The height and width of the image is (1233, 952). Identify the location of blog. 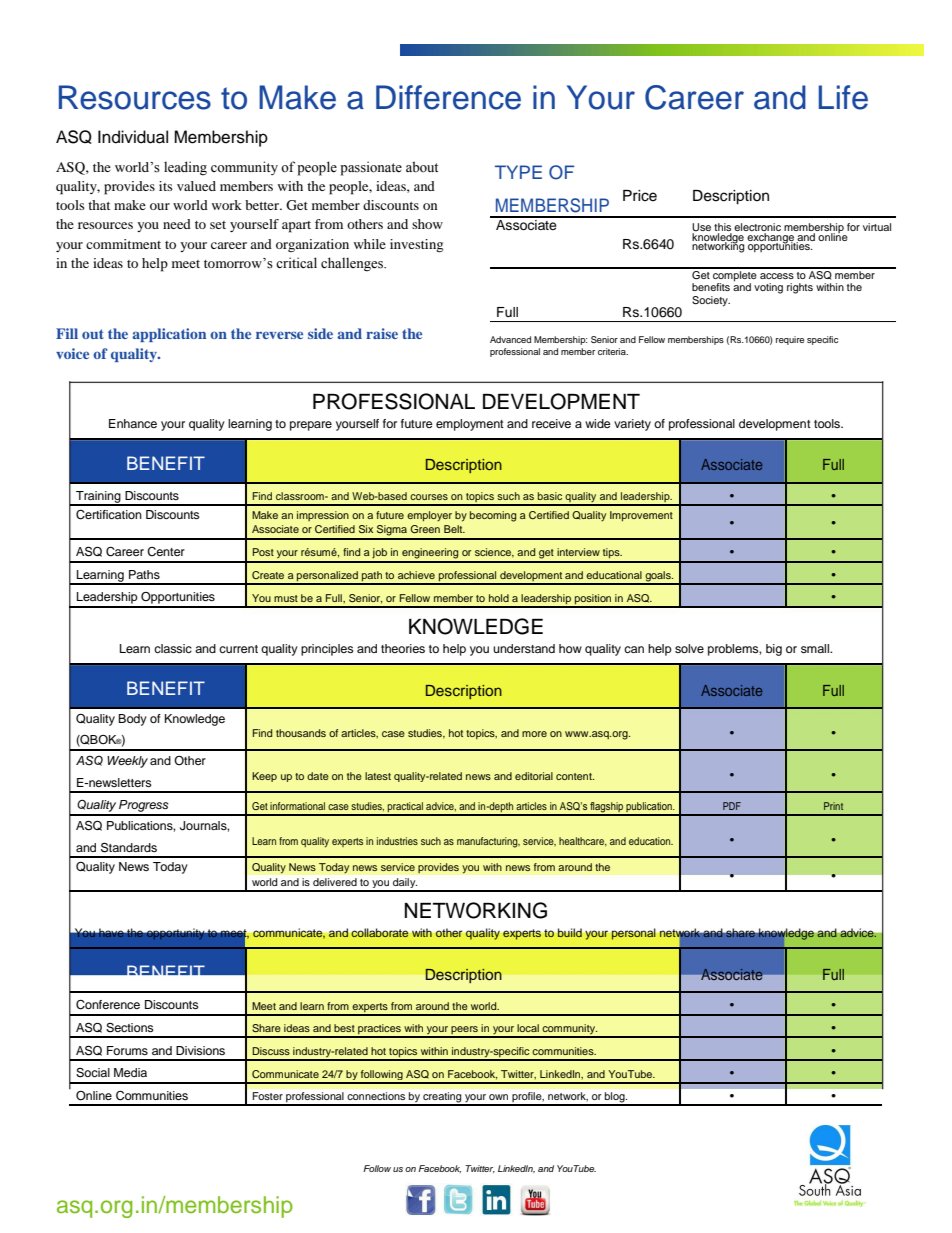
(615, 1098).
